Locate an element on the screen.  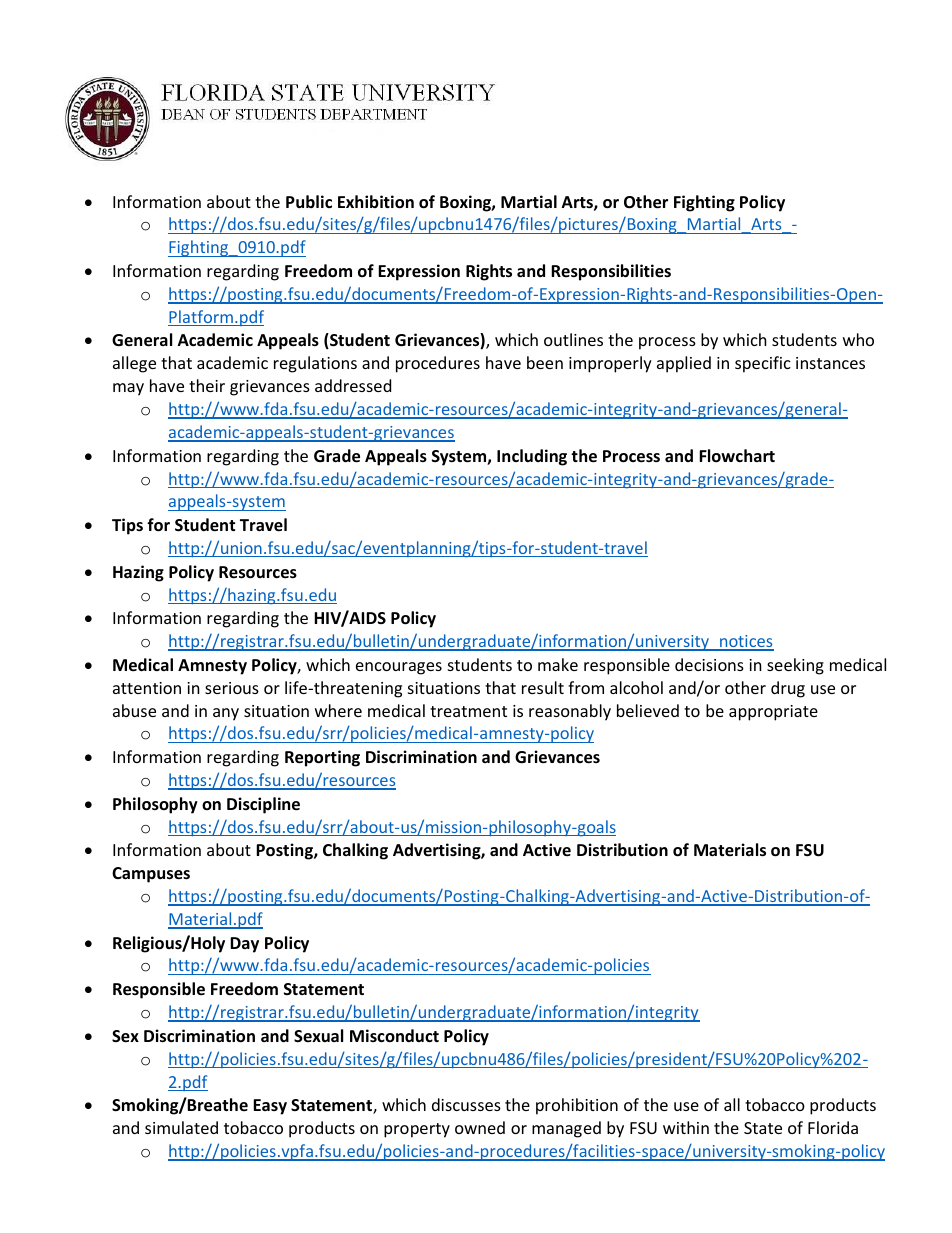
simulated is located at coordinates (181, 1127).
